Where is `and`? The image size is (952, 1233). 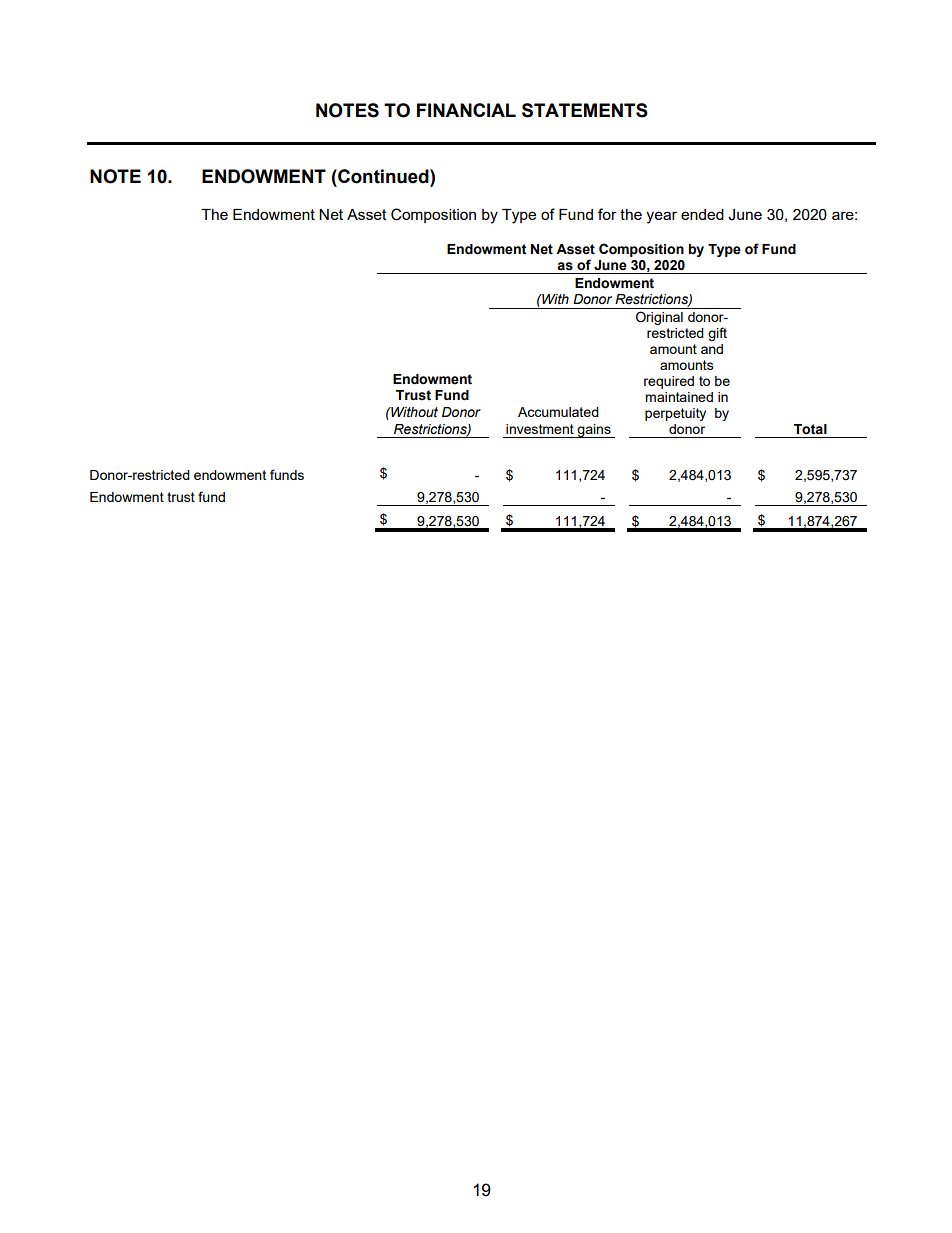
and is located at coordinates (712, 349).
